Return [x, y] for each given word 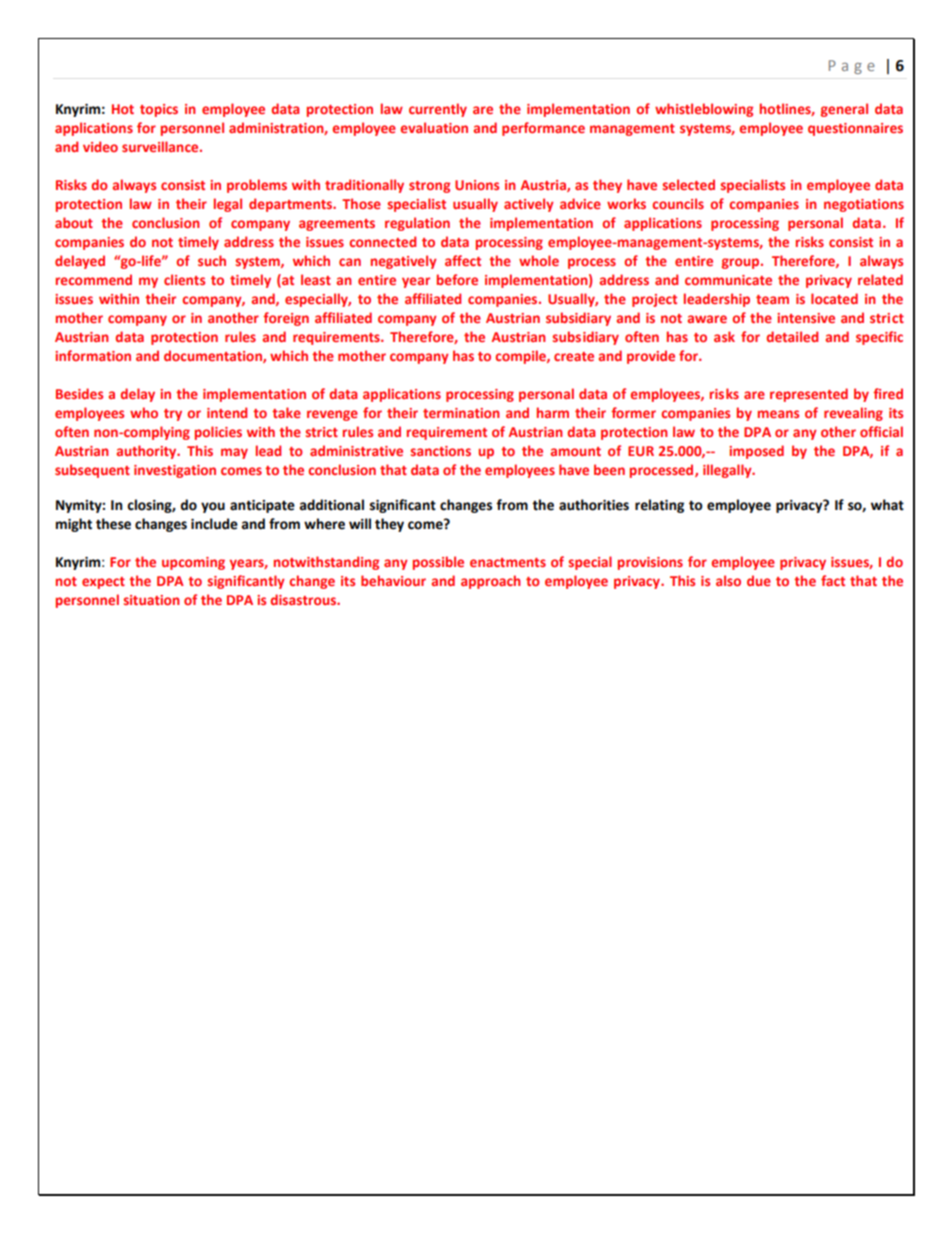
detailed [792, 336]
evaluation [434, 127]
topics [159, 110]
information [93, 355]
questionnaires [855, 129]
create [574, 356]
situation [151, 600]
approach [490, 582]
